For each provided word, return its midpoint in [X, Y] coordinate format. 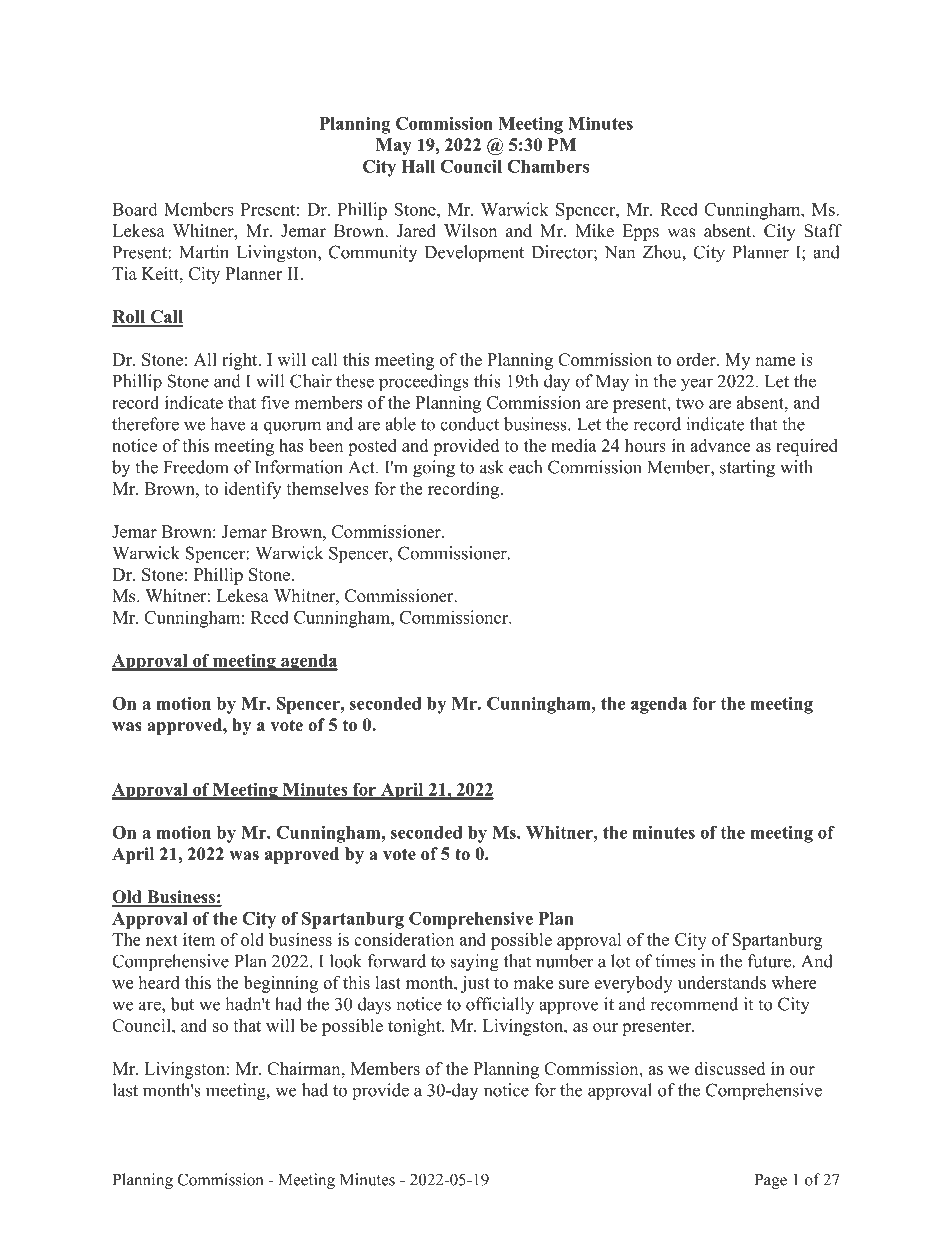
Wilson [470, 231]
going [434, 469]
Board [135, 209]
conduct [469, 424]
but [182, 1004]
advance [720, 445]
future [769, 961]
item [199, 939]
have [227, 424]
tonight [415, 1027]
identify [252, 490]
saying [474, 963]
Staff [823, 231]
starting [747, 469]
